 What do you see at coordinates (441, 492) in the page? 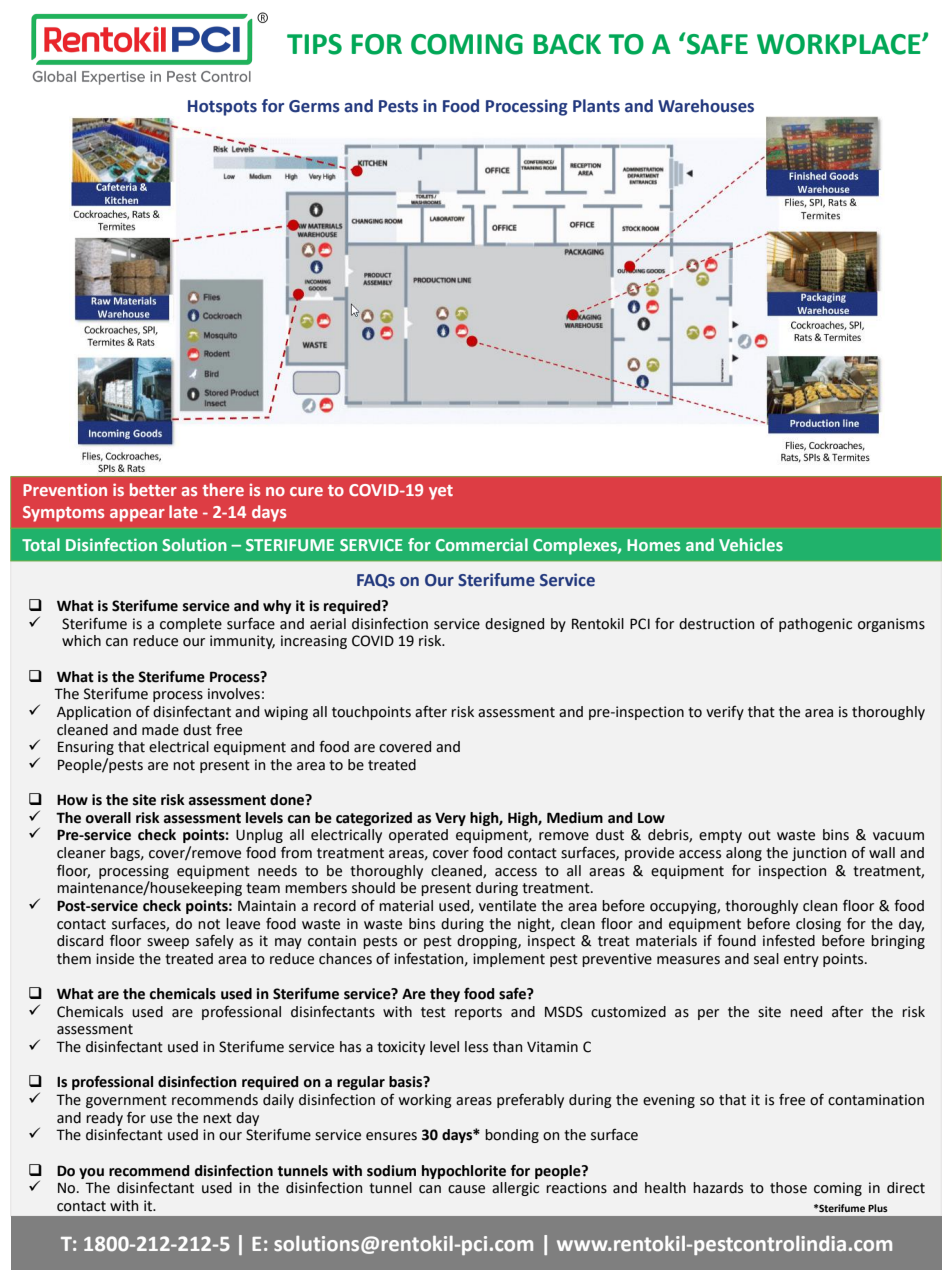
I see `yet` at bounding box center [441, 492].
